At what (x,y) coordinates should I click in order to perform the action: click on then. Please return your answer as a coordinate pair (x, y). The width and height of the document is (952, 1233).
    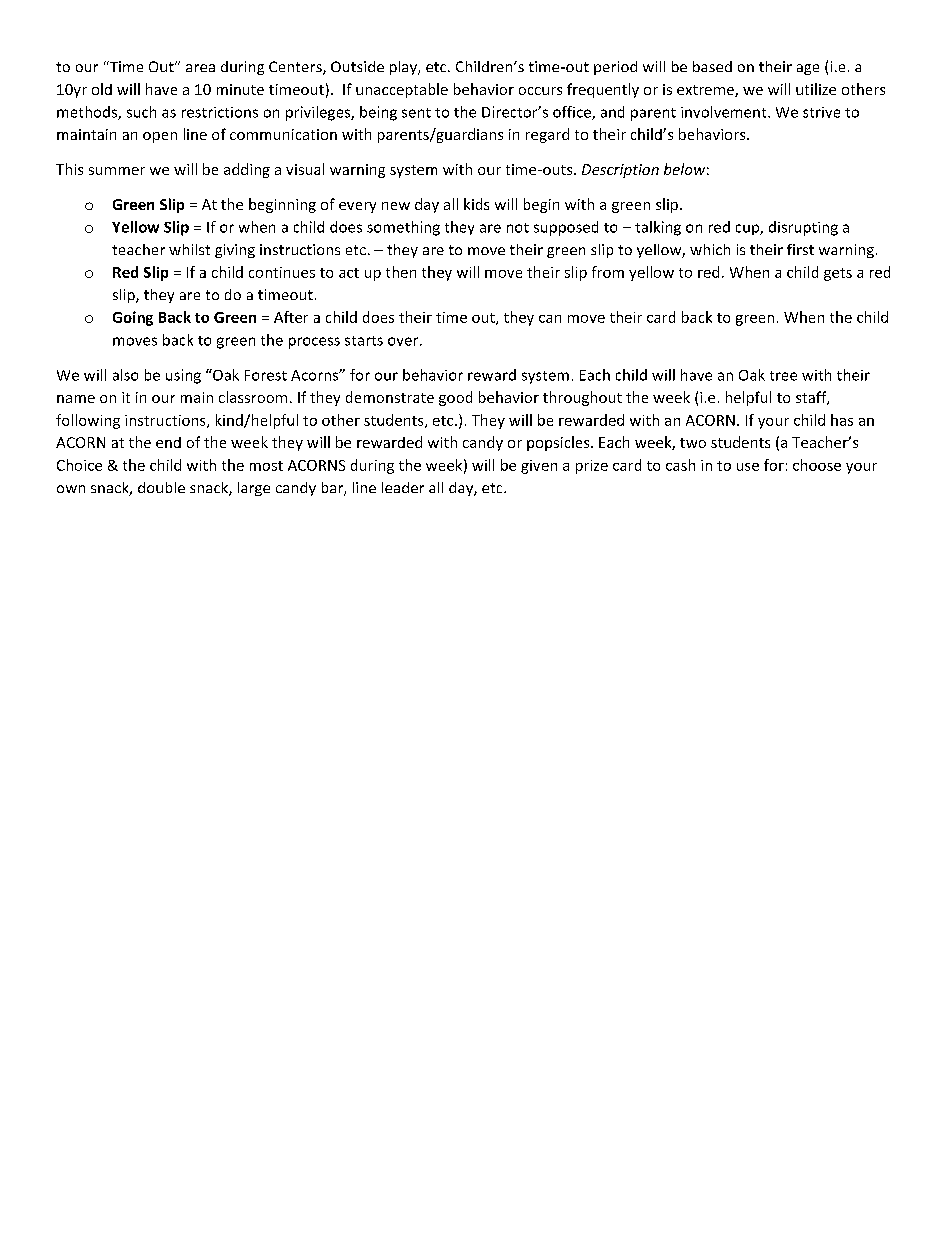
    Looking at the image, I should click on (401, 272).
